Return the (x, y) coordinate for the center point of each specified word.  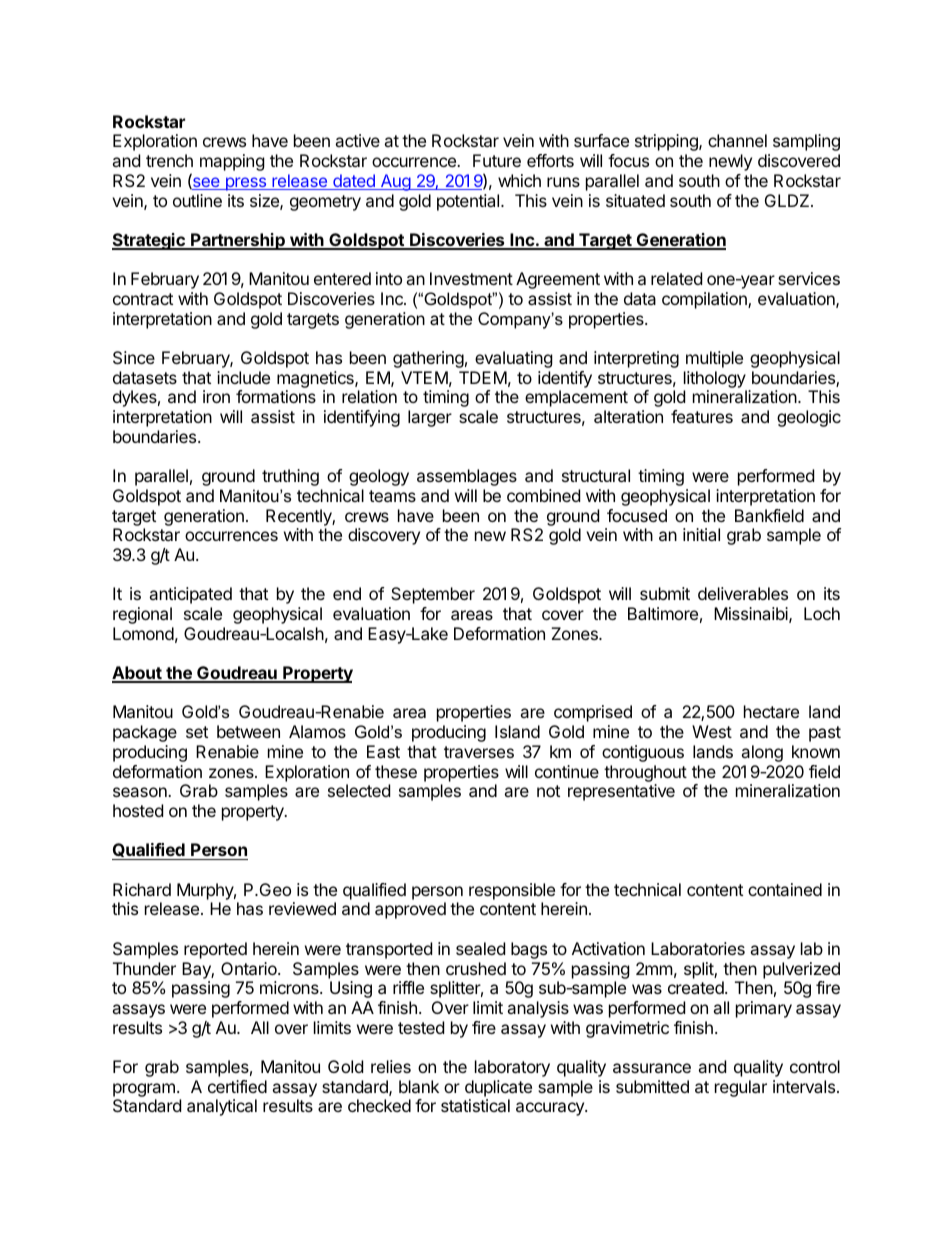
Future (497, 160)
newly (730, 162)
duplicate (498, 1088)
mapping (232, 162)
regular (741, 1088)
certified (237, 1086)
